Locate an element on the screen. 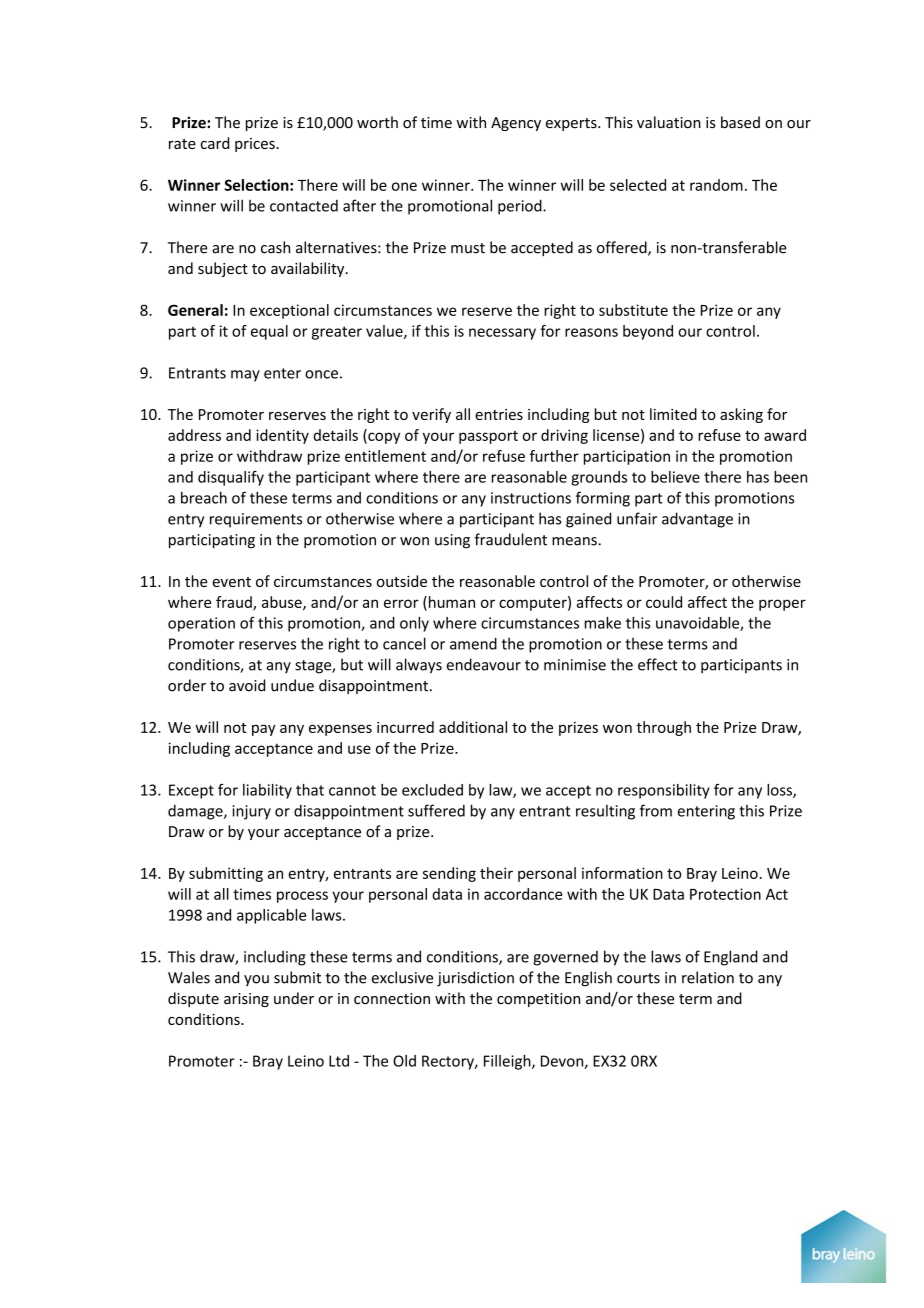 The height and width of the screenshot is (1308, 924). may is located at coordinates (245, 376).
